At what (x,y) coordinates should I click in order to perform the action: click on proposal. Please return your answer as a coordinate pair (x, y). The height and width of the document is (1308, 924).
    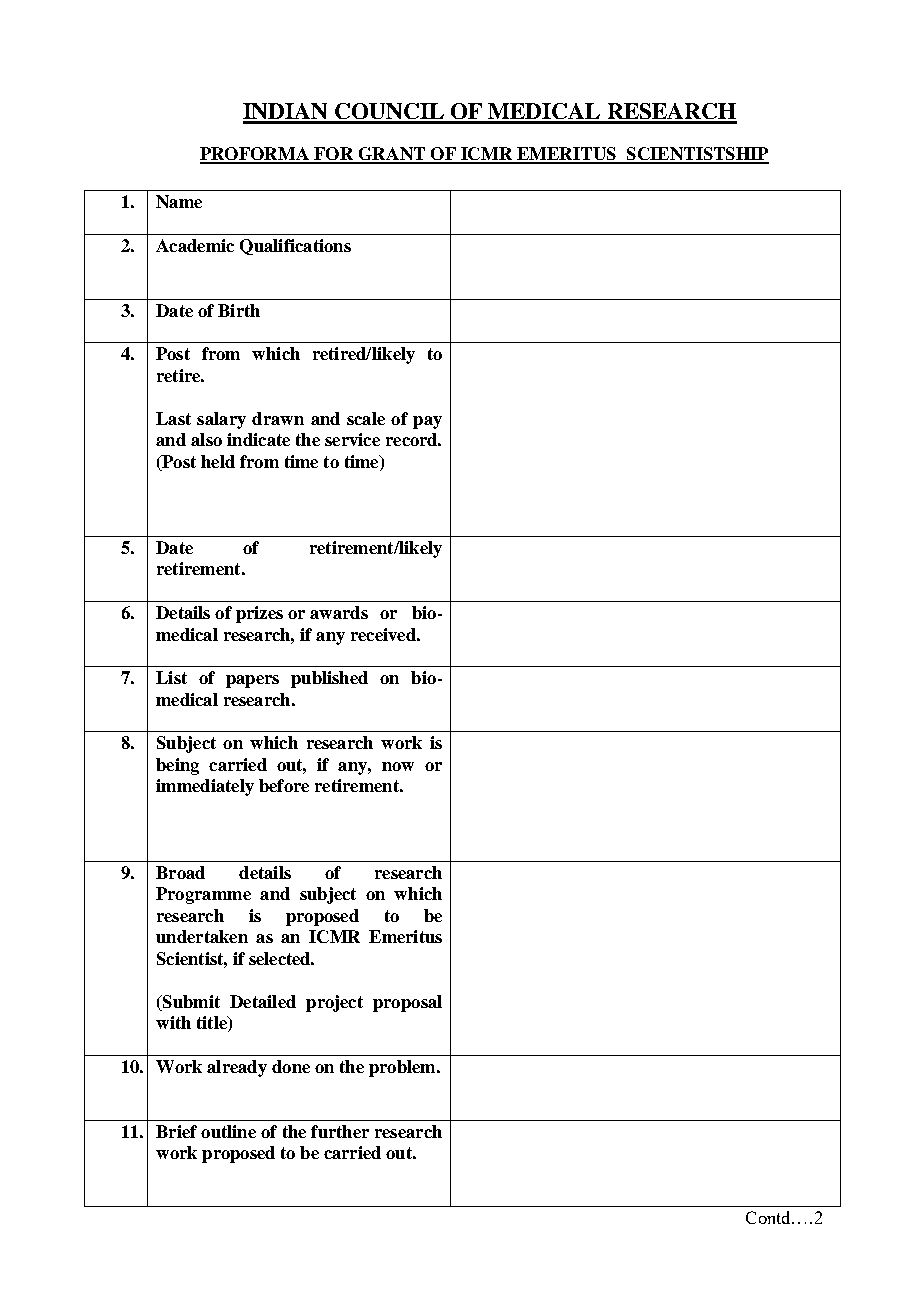
    Looking at the image, I should click on (407, 1003).
